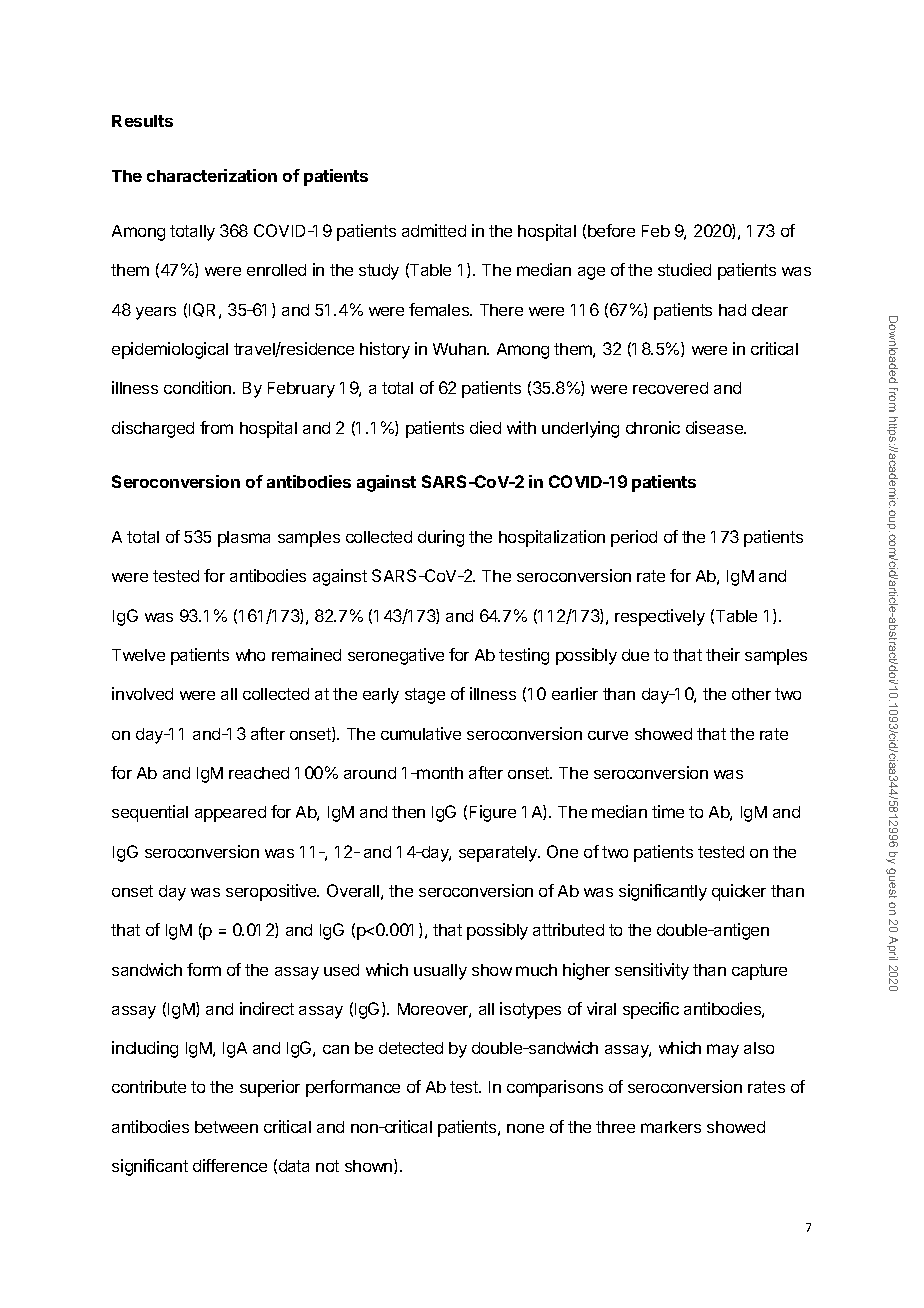 The width and height of the document is (924, 1308). I want to click on characterization, so click(212, 175).
